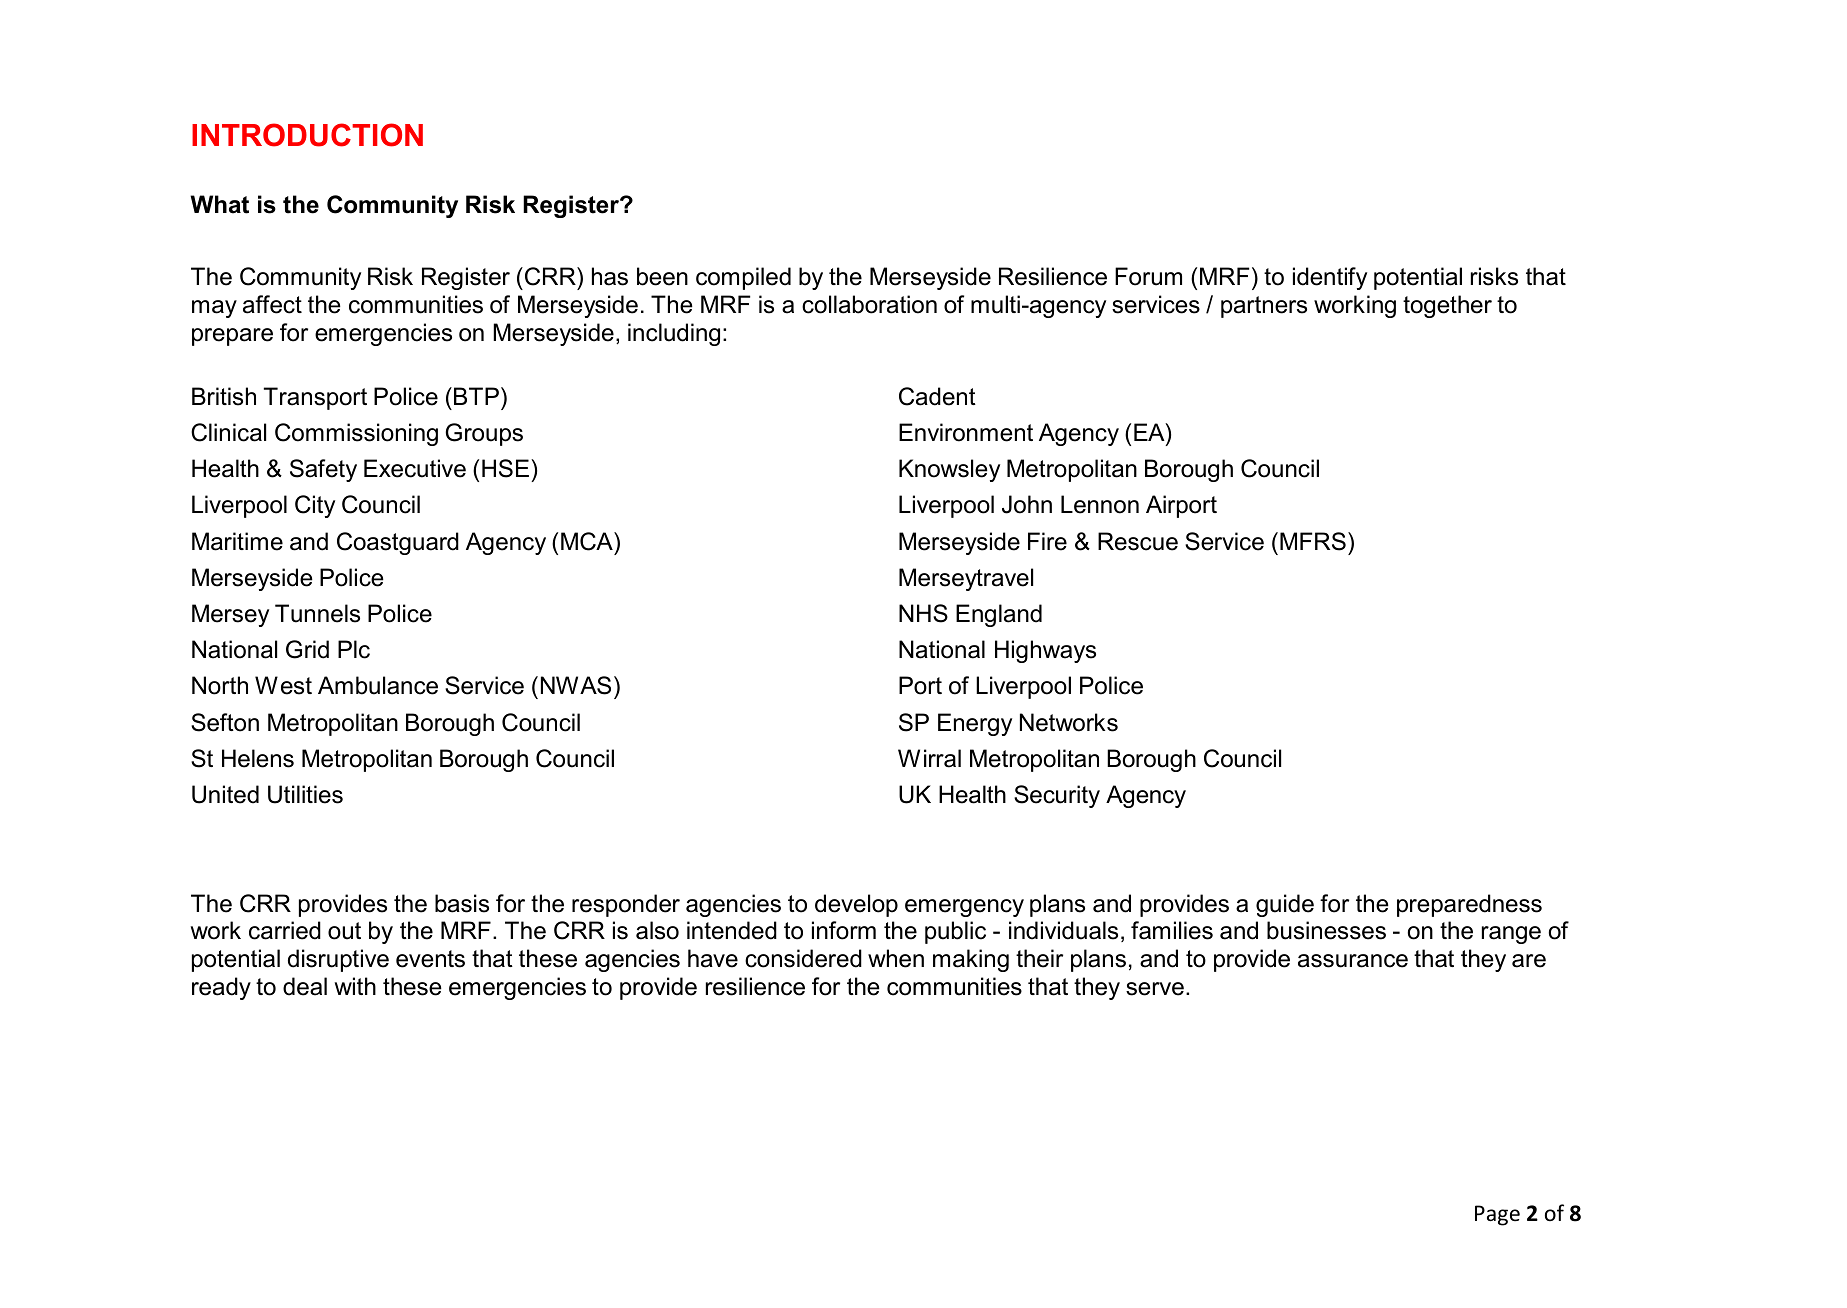 This document has height=1308, width=1847. What do you see at coordinates (355, 986) in the document?
I see `with` at bounding box center [355, 986].
